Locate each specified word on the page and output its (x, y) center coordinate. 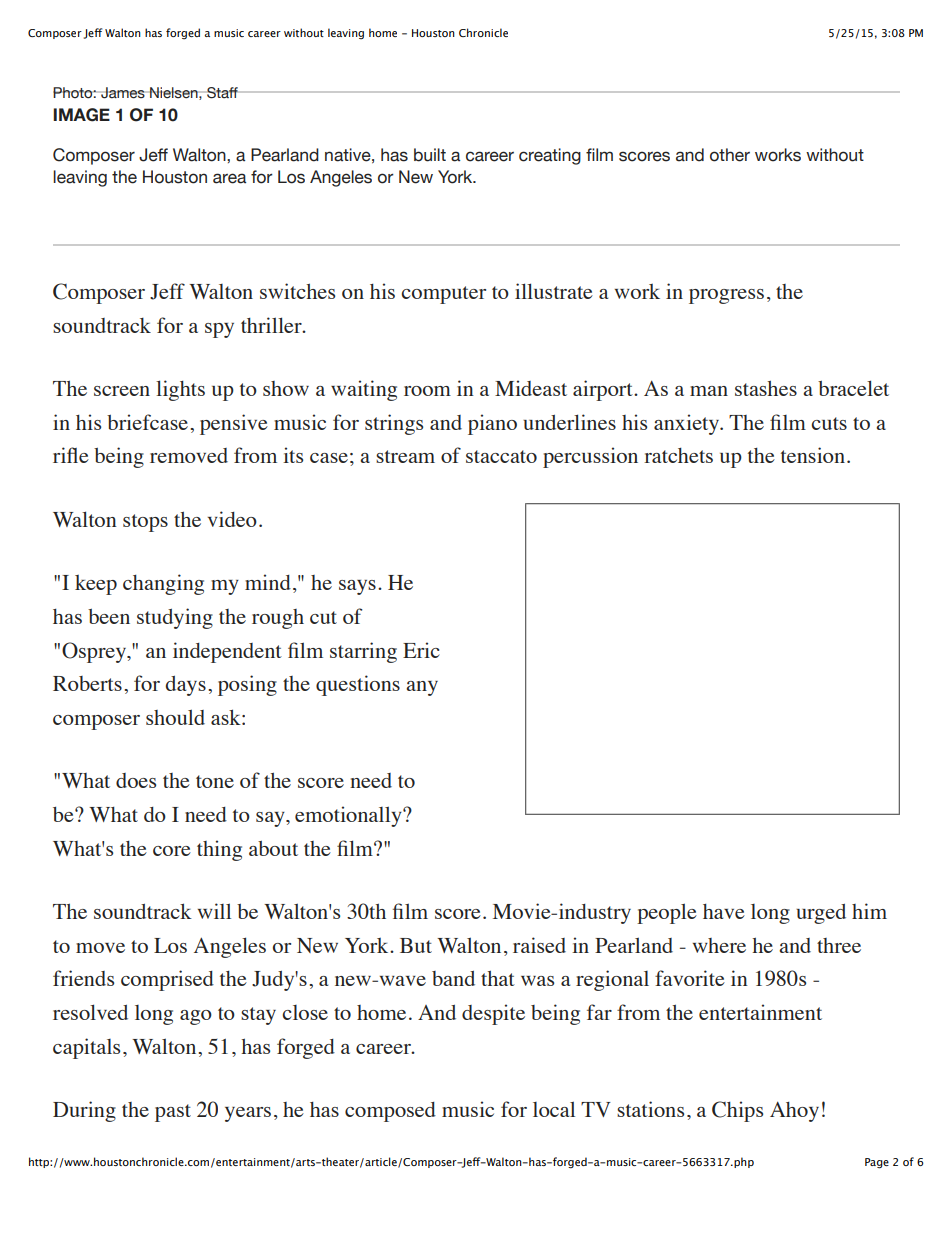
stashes (766, 388)
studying (175, 618)
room (427, 391)
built (430, 155)
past (173, 1113)
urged (821, 914)
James (123, 93)
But (416, 945)
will (214, 911)
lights (180, 390)
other (730, 155)
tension (813, 455)
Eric (421, 650)
